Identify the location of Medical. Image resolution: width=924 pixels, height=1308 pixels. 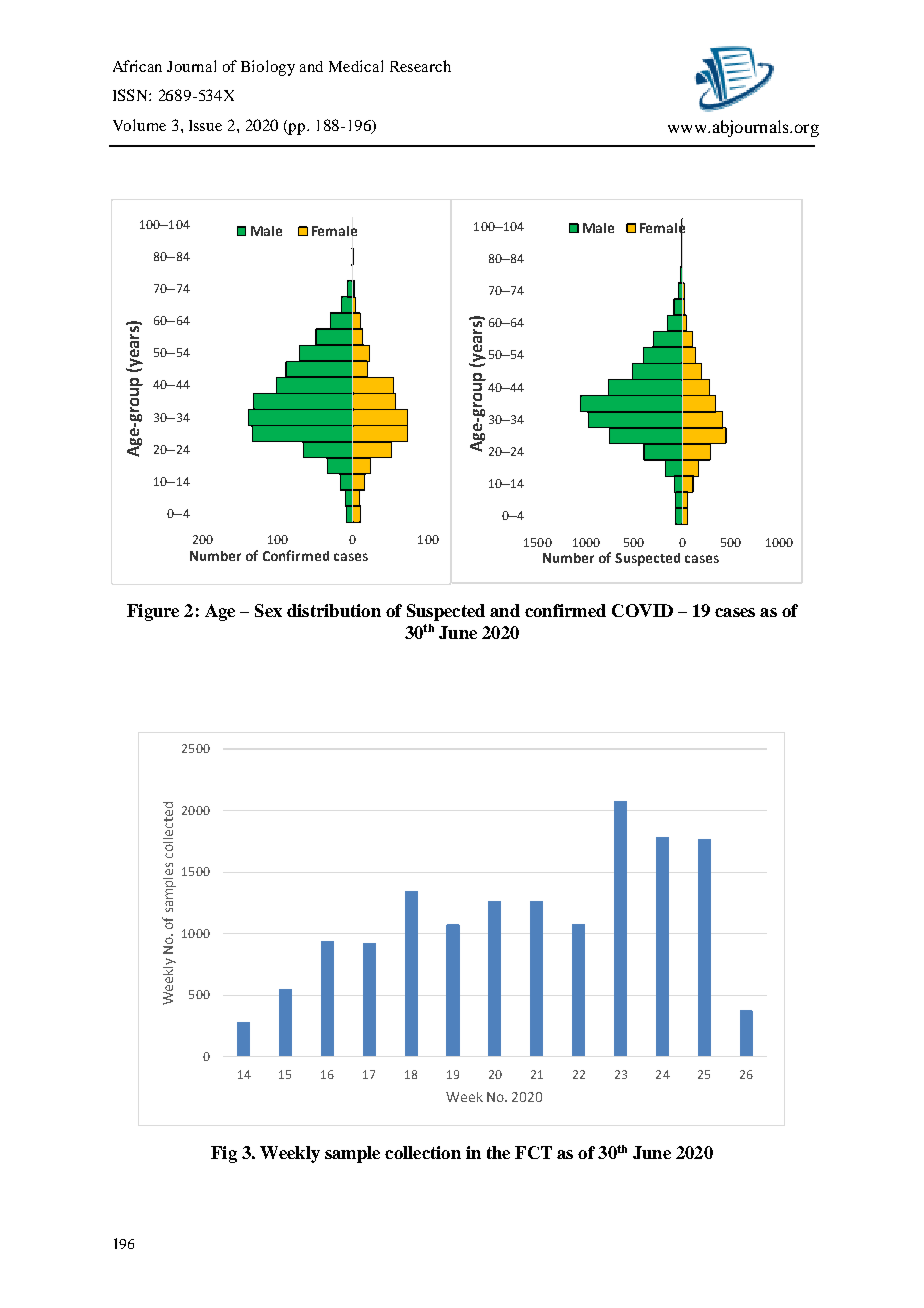
(356, 66).
